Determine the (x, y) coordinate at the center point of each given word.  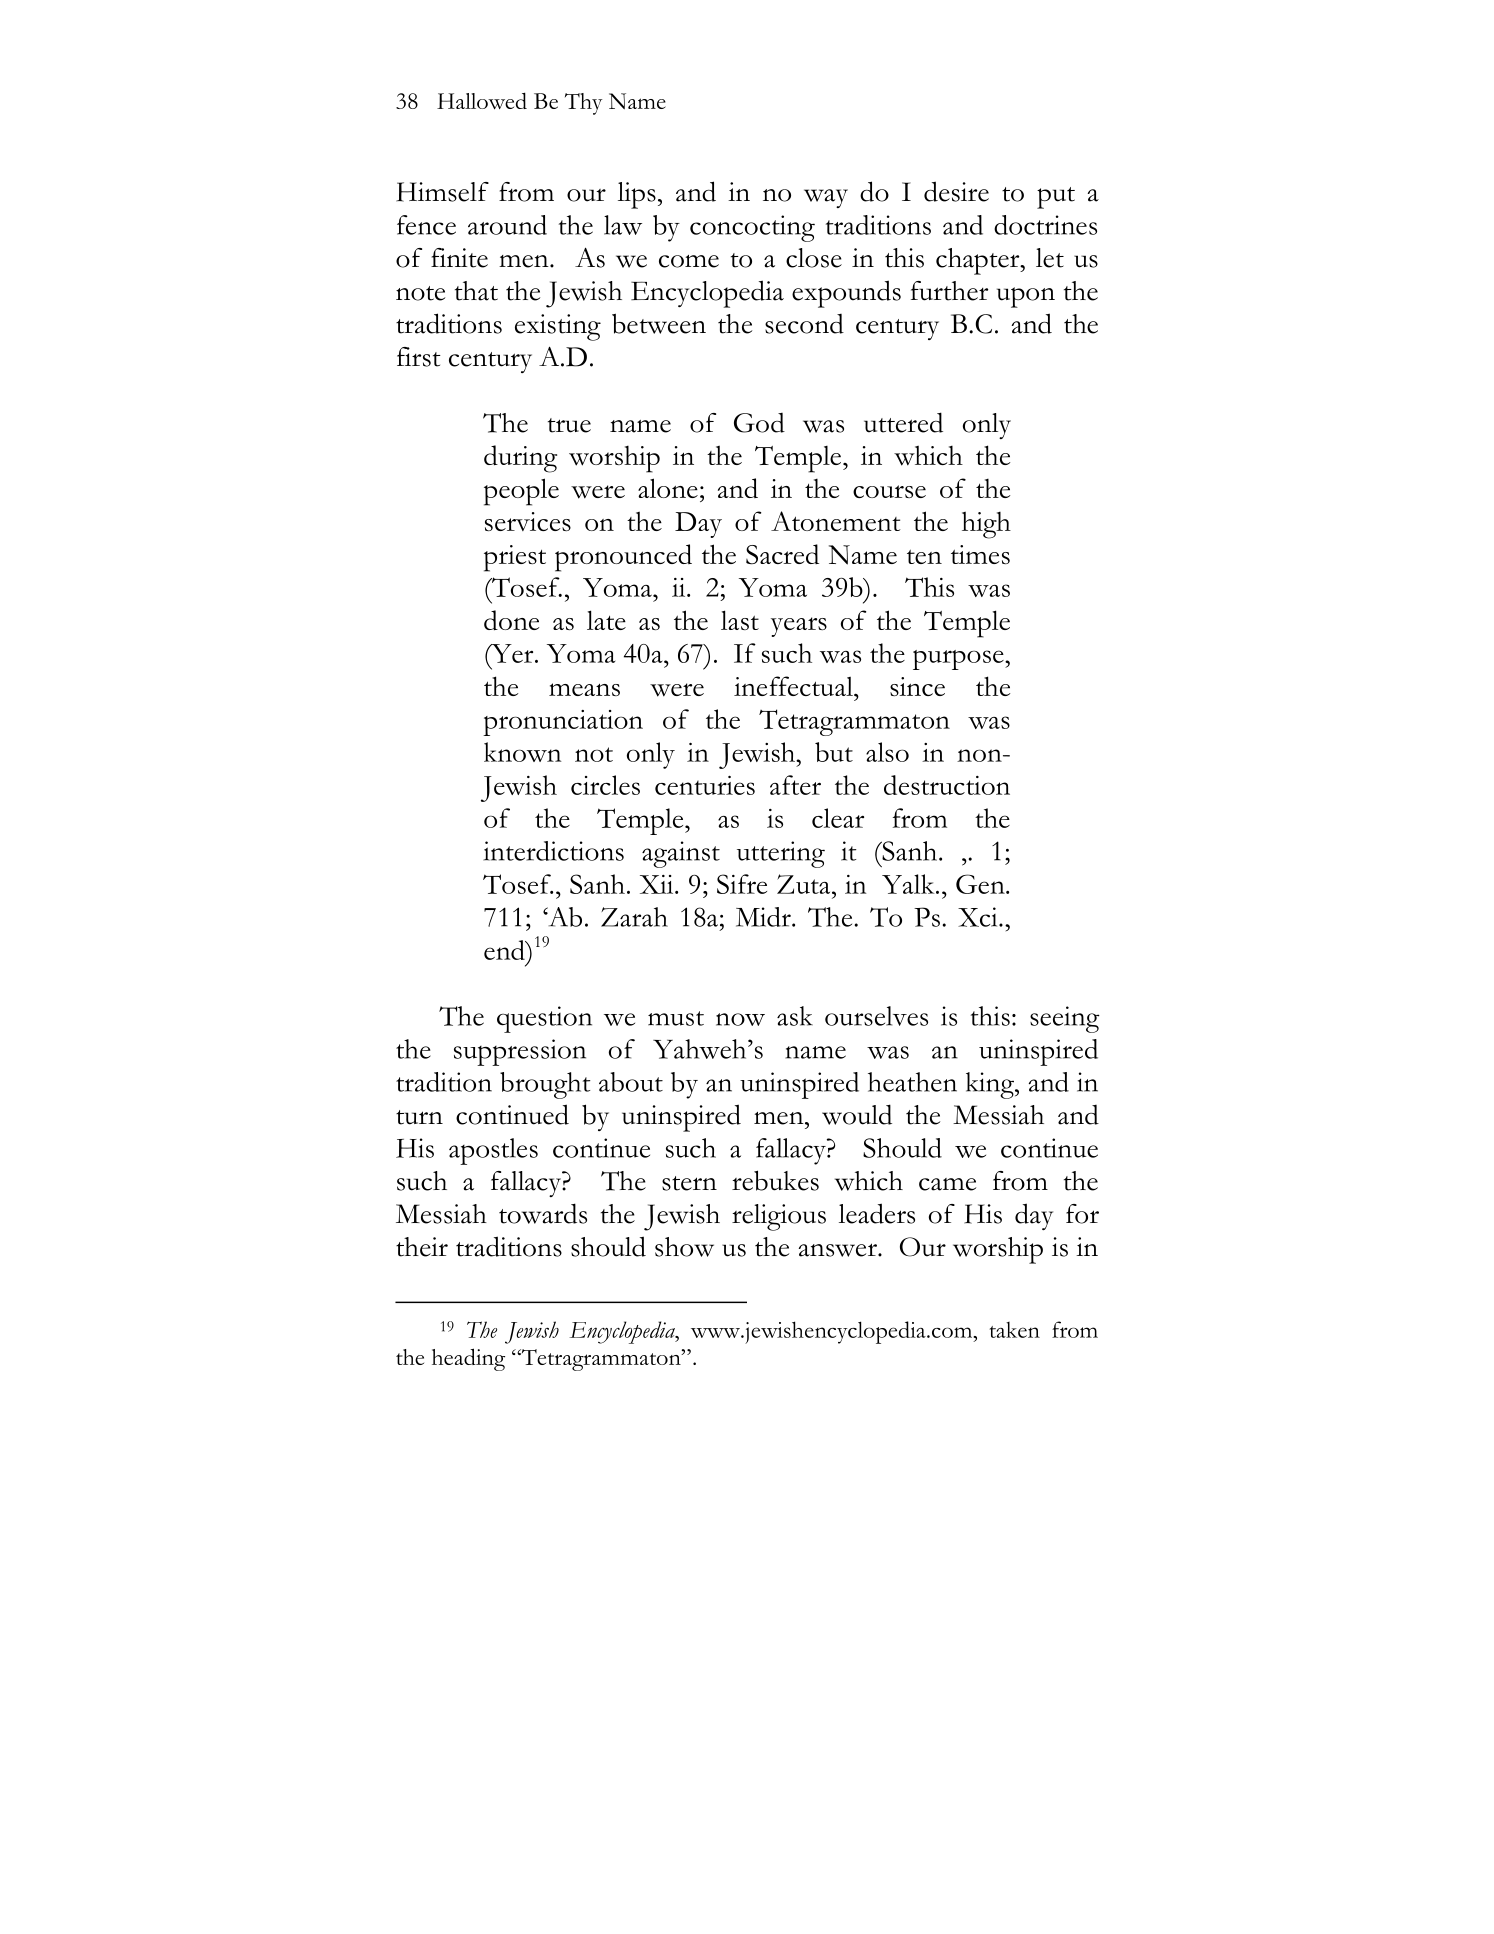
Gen (981, 884)
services (528, 521)
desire (956, 191)
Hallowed (482, 100)
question (544, 1019)
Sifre (742, 884)
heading (468, 1359)
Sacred (782, 554)
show (684, 1247)
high (986, 525)
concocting (752, 228)
